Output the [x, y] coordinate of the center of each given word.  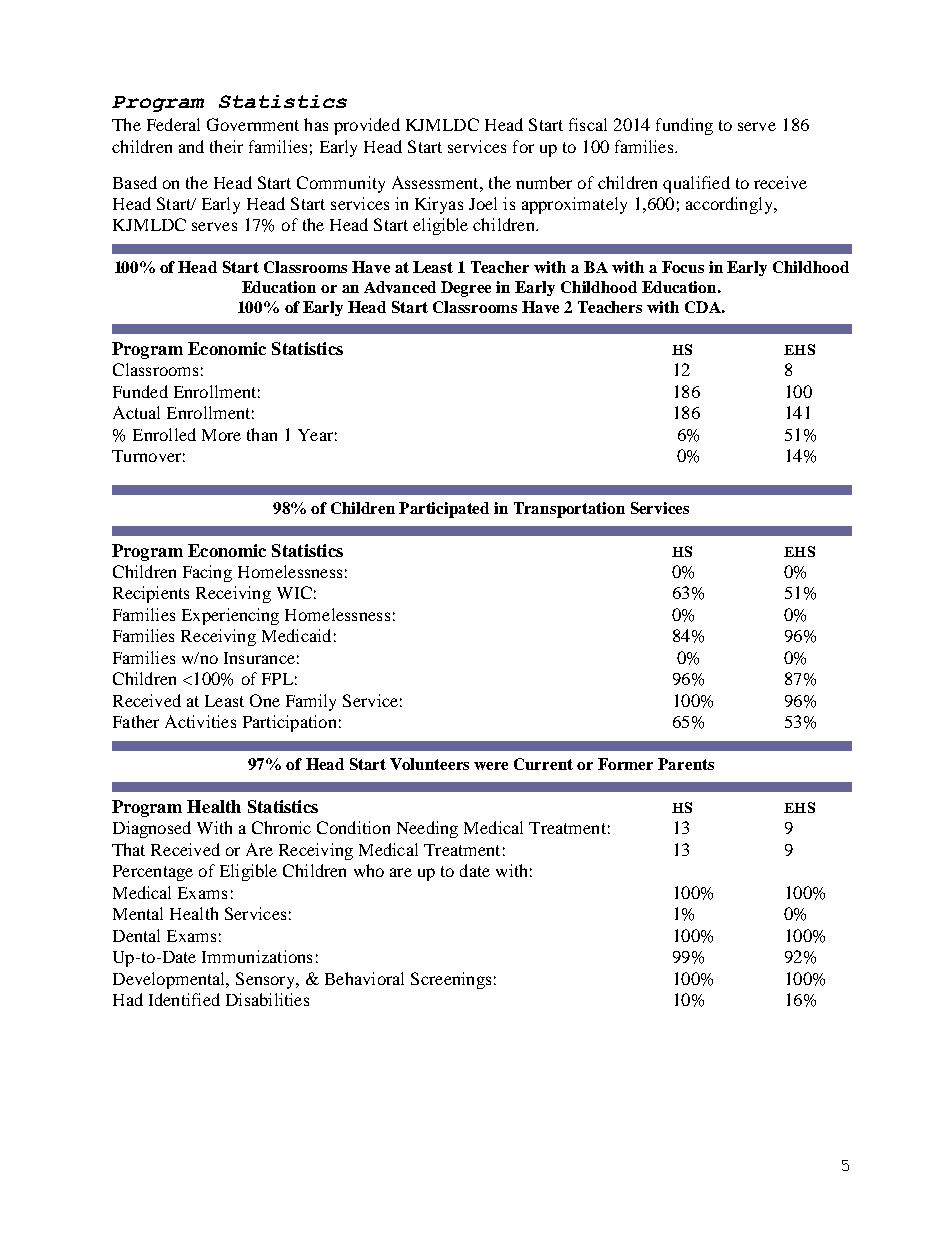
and [191, 146]
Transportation [569, 510]
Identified [184, 999]
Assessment [436, 182]
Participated [444, 510]
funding [684, 126]
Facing [207, 573]
